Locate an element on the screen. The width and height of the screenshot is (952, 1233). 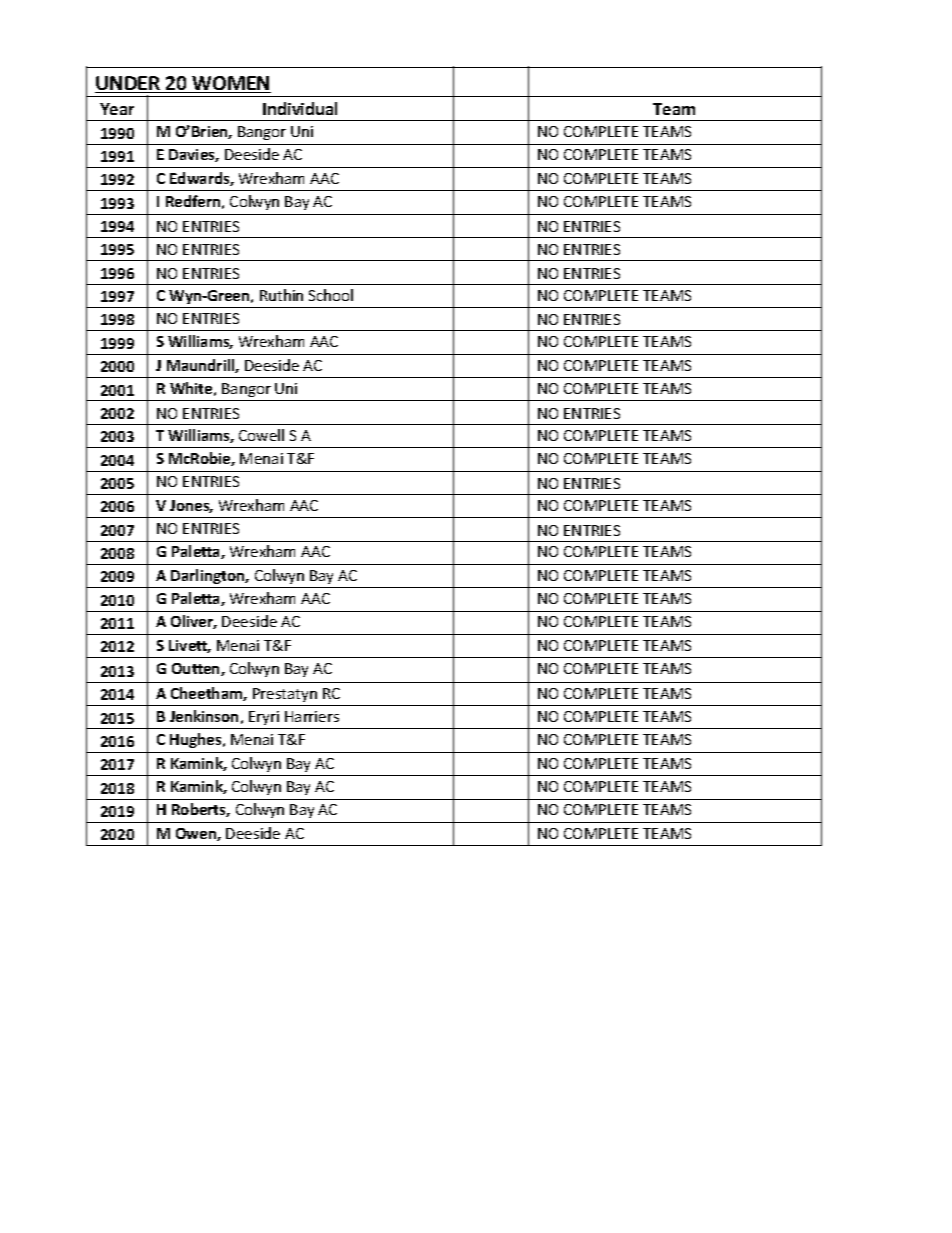
Year is located at coordinates (117, 109).
